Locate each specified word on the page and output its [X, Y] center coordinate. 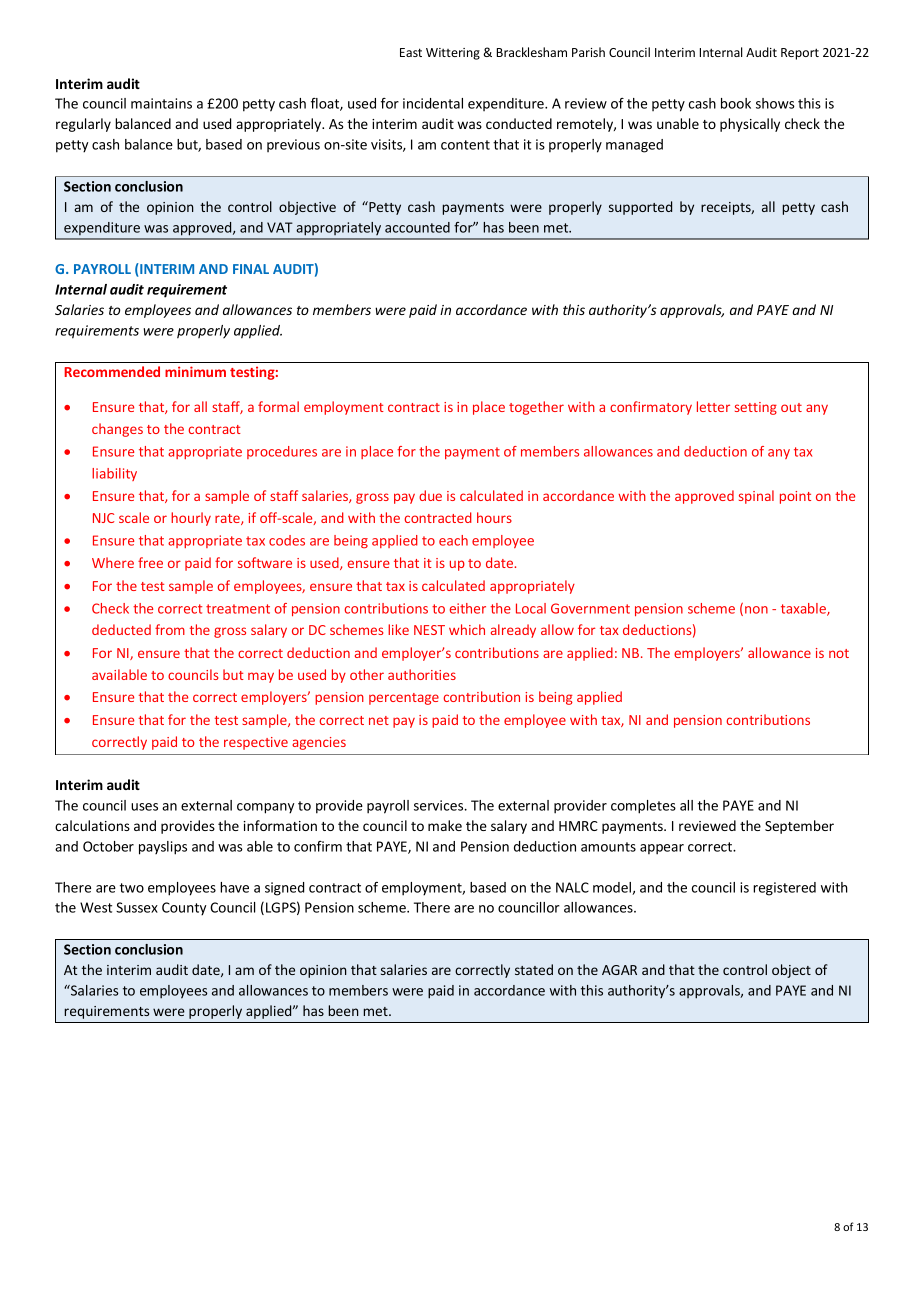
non [756, 610]
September [799, 827]
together [536, 408]
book [736, 103]
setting [756, 408]
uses [144, 807]
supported [640, 208]
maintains [161, 103]
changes [117, 430]
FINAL [251, 269]
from [170, 629]
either [468, 608]
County [184, 909]
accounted [417, 227]
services [440, 805]
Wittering [453, 54]
